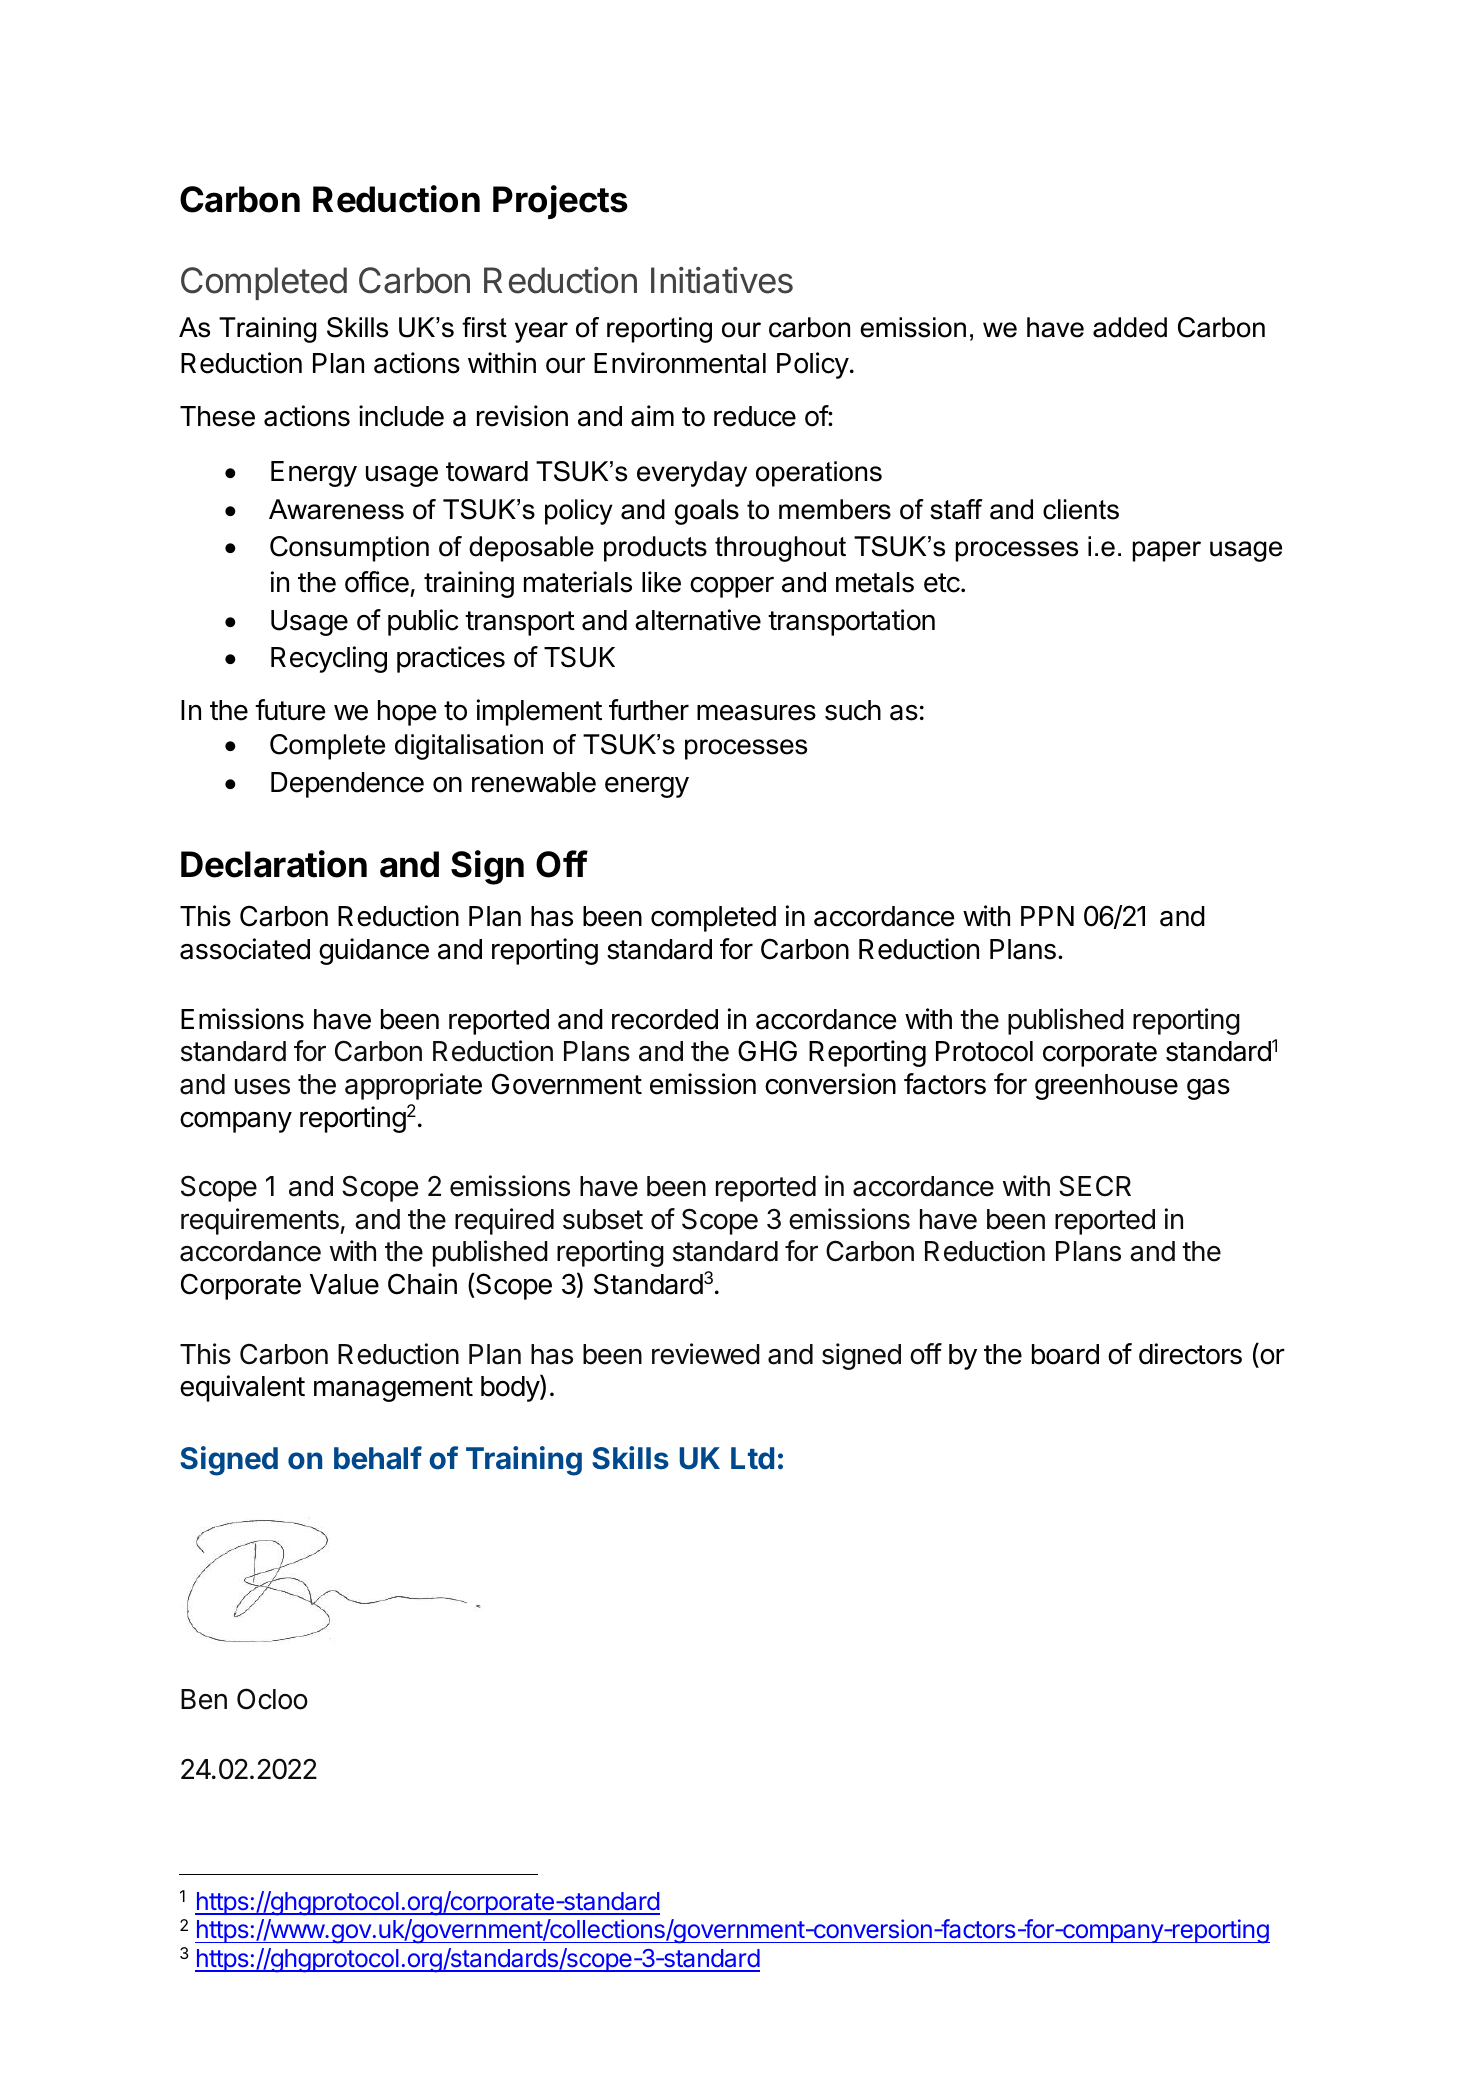  What do you see at coordinates (1130, 327) in the screenshot?
I see `added` at bounding box center [1130, 327].
